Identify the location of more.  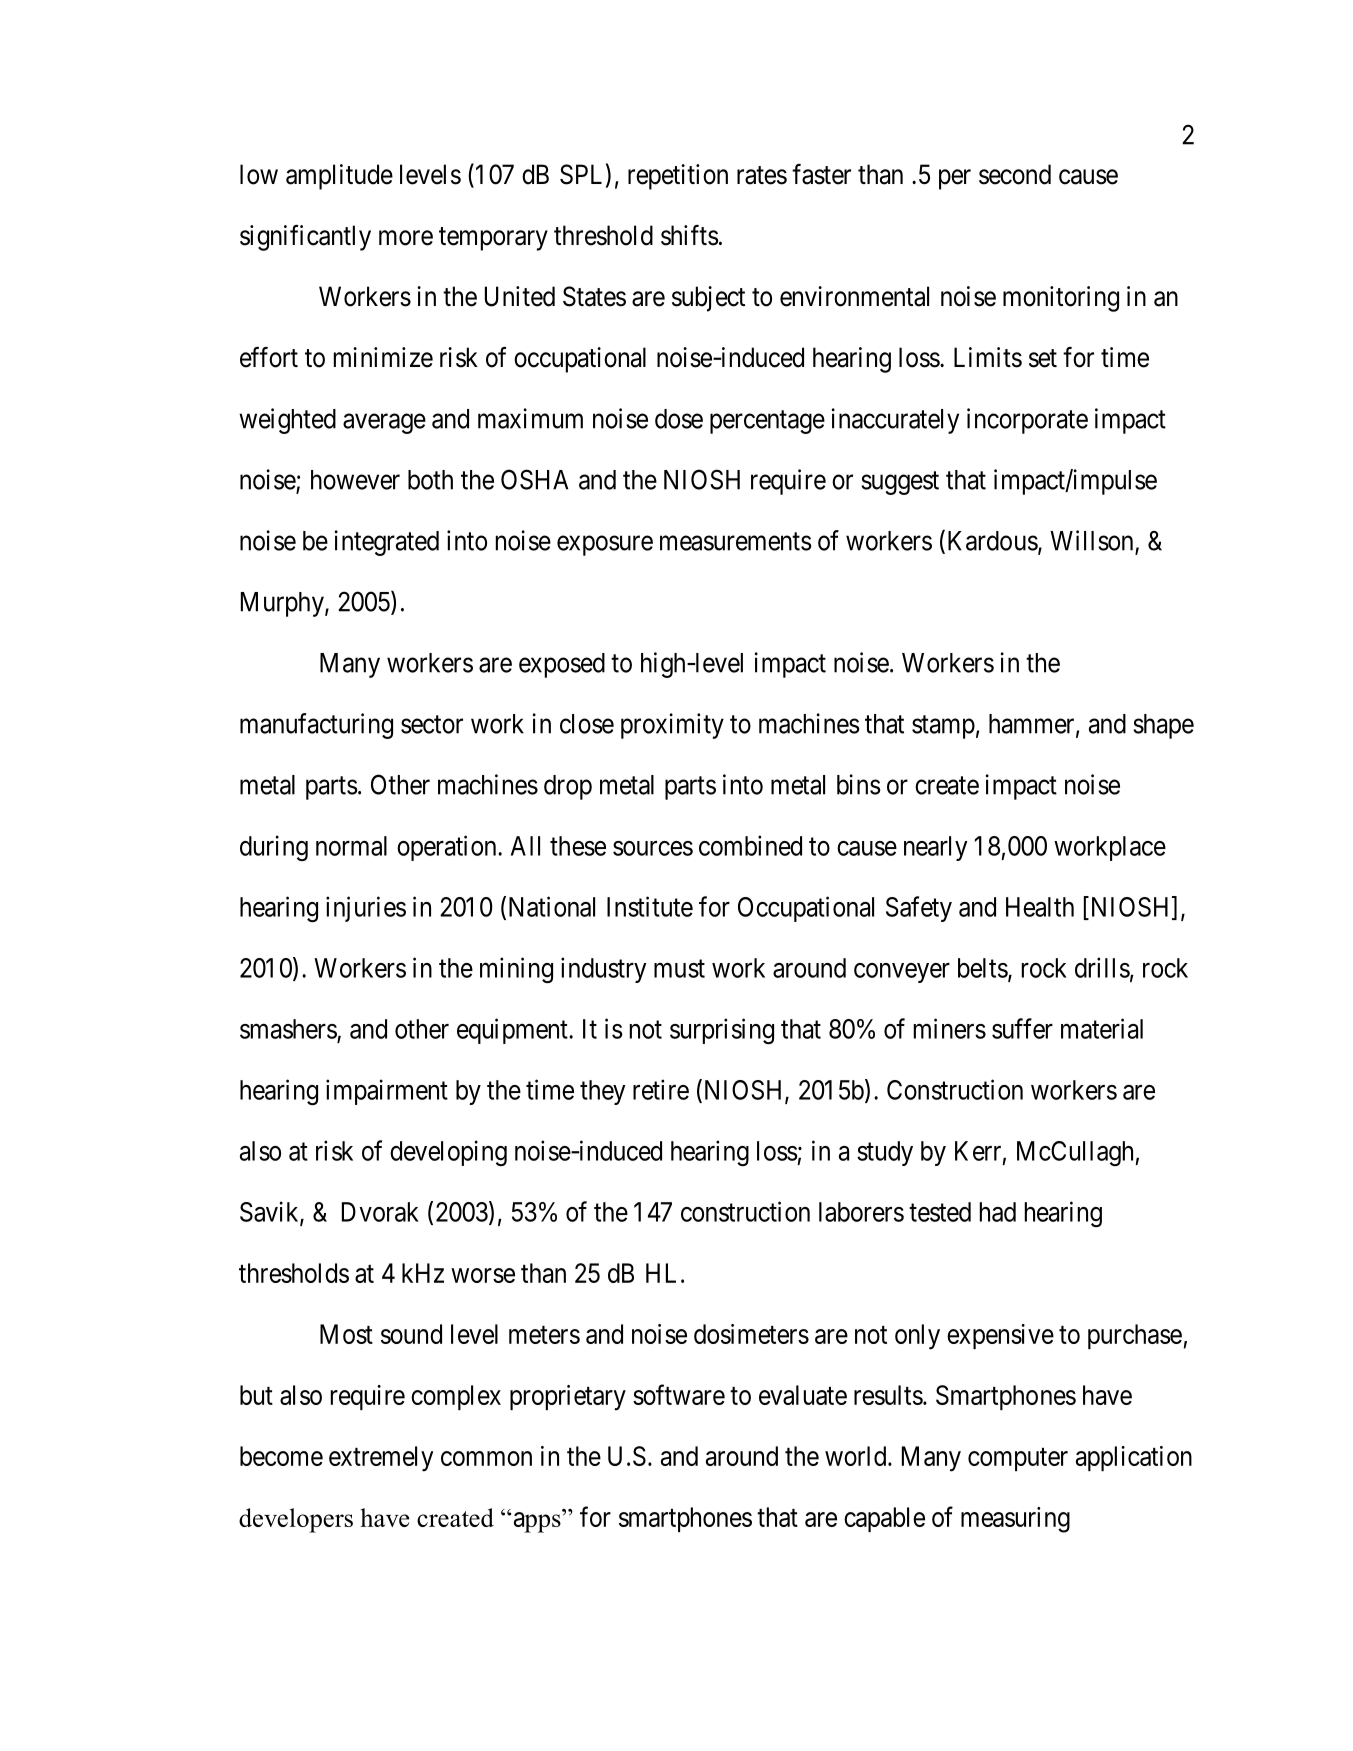
(406, 238).
